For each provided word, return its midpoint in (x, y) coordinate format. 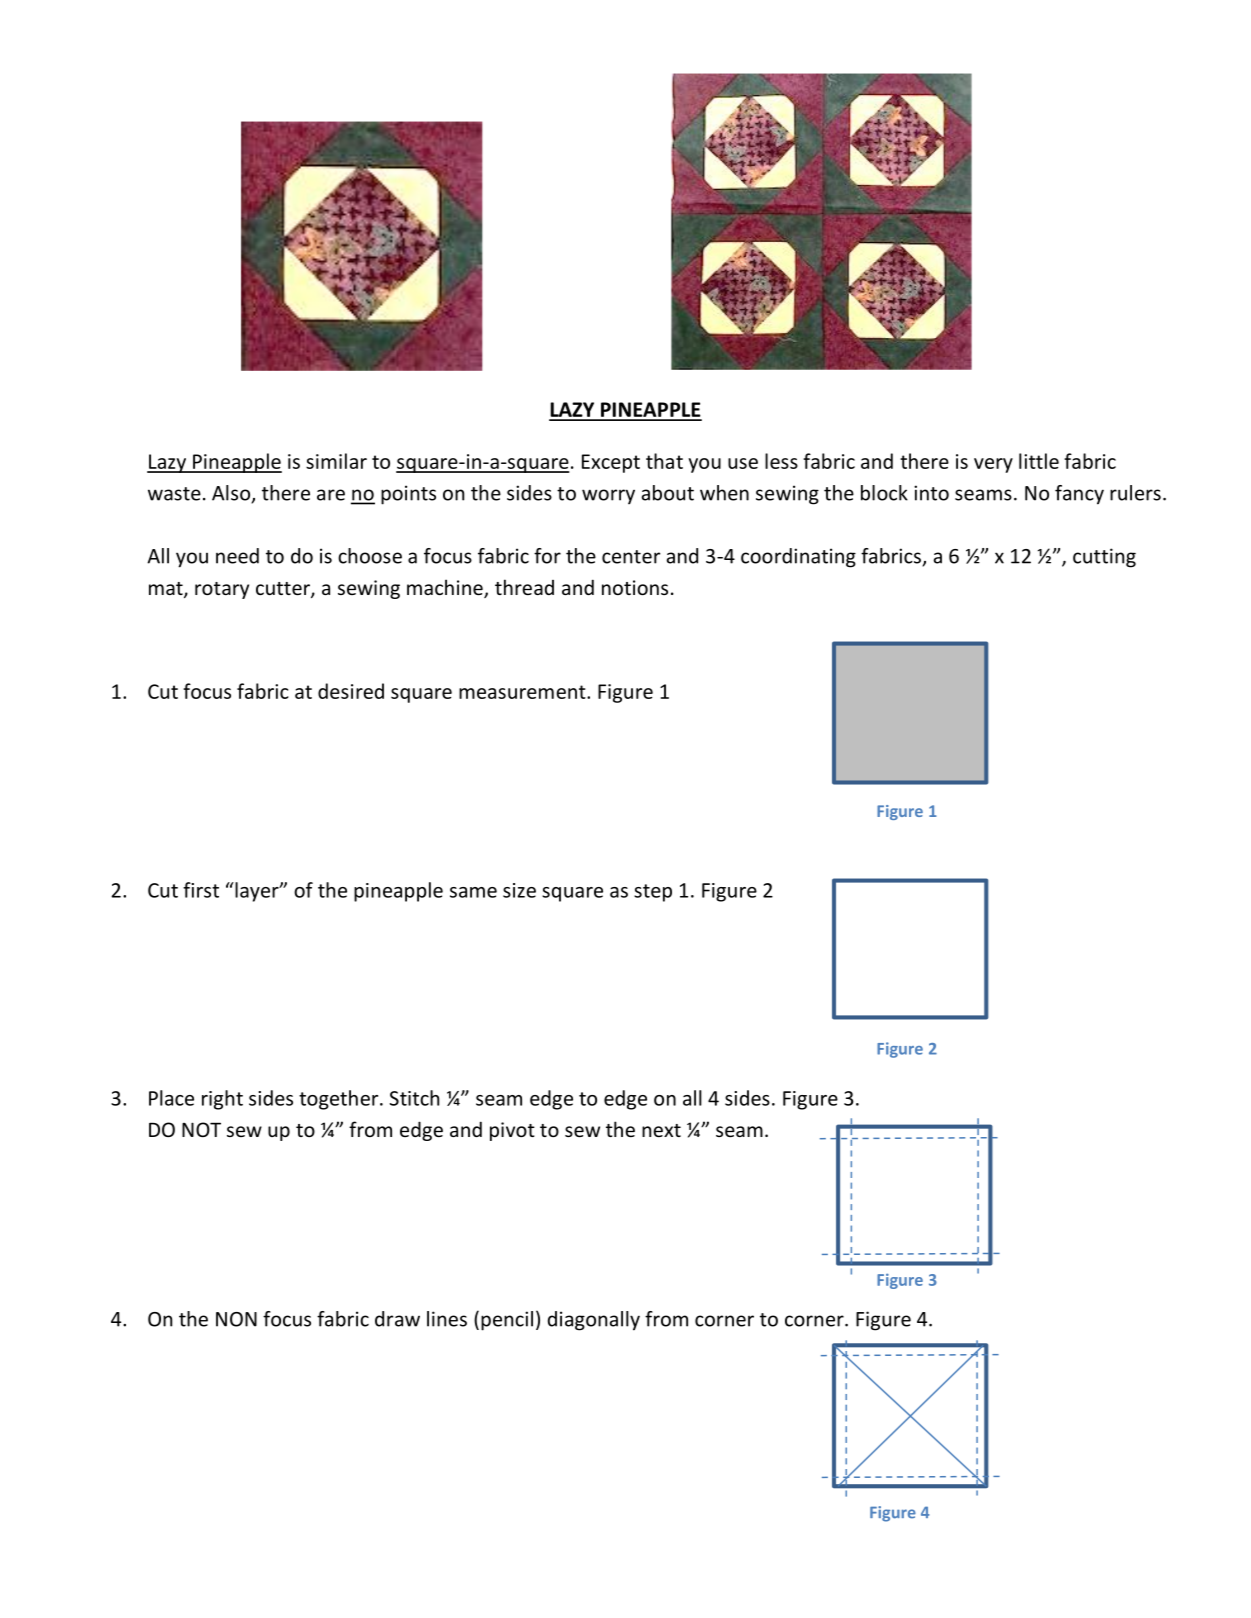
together (340, 1100)
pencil (507, 1321)
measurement (523, 692)
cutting (1104, 558)
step (653, 893)
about (667, 493)
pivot (512, 1131)
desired (351, 691)
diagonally (594, 1321)
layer (257, 892)
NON (236, 1319)
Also (232, 494)
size (519, 890)
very (993, 465)
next (661, 1130)
